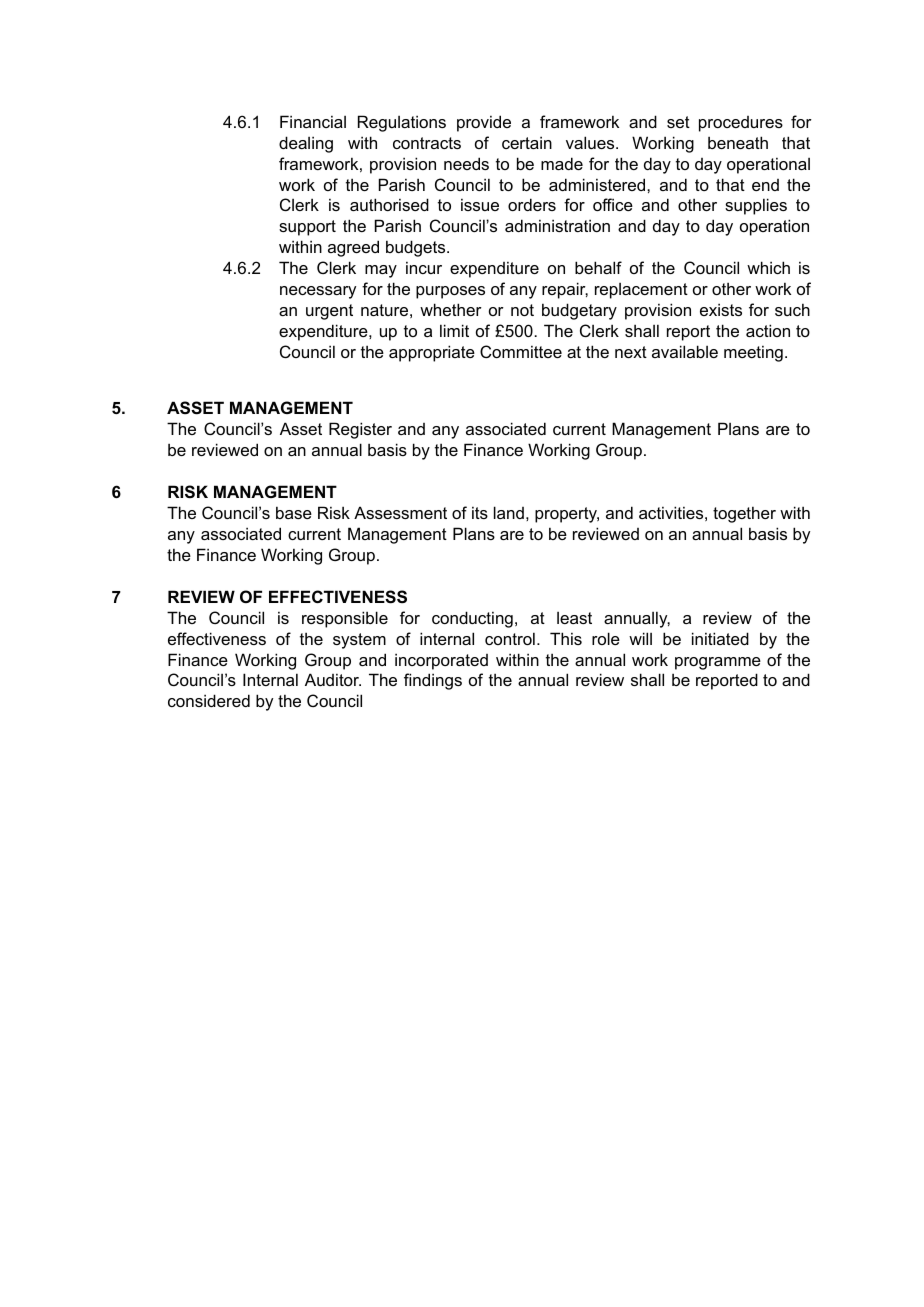 The height and width of the screenshot is (1307, 924). What do you see at coordinates (527, 142) in the screenshot?
I see `certain` at bounding box center [527, 142].
